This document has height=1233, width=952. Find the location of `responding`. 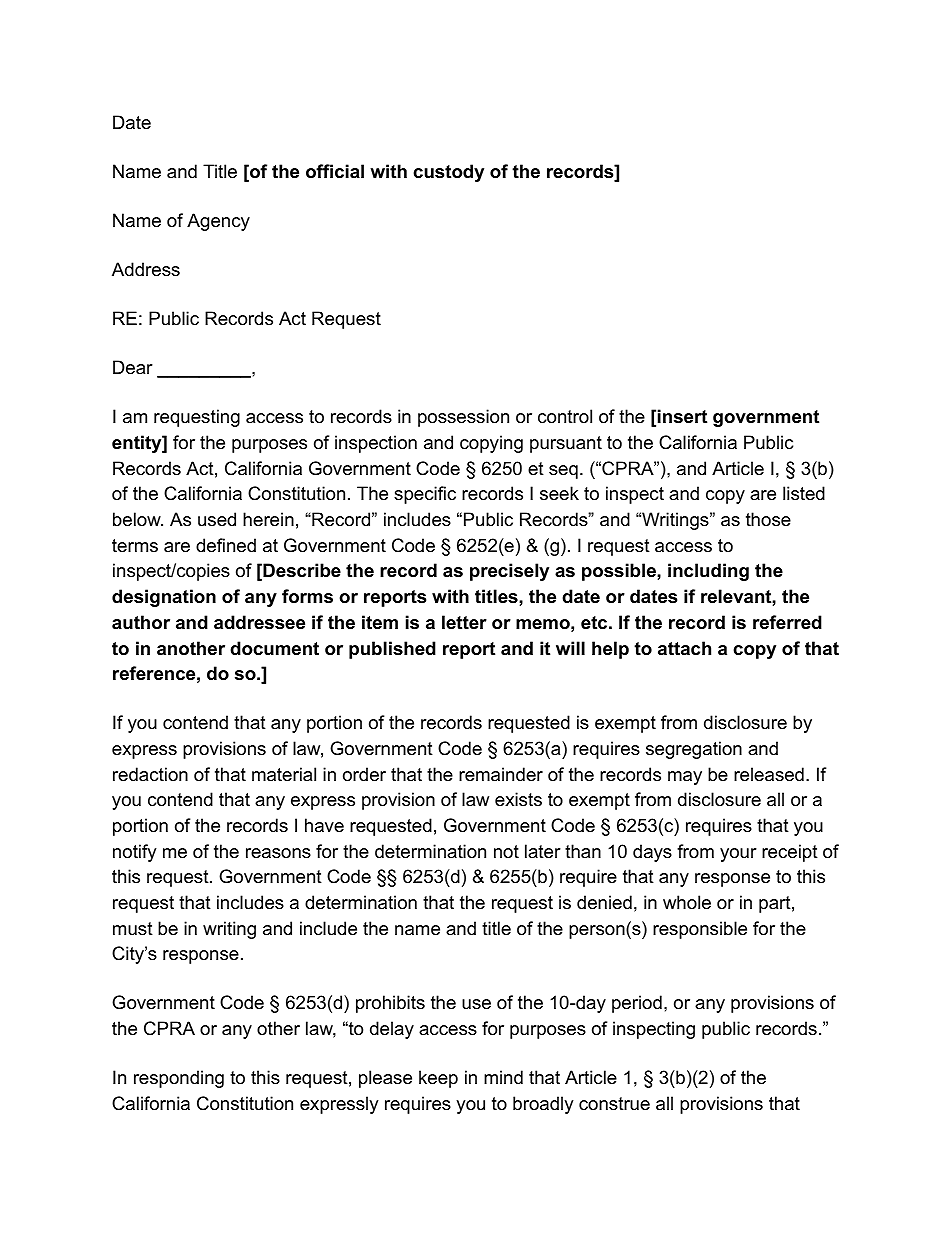

responding is located at coordinates (179, 1079).
